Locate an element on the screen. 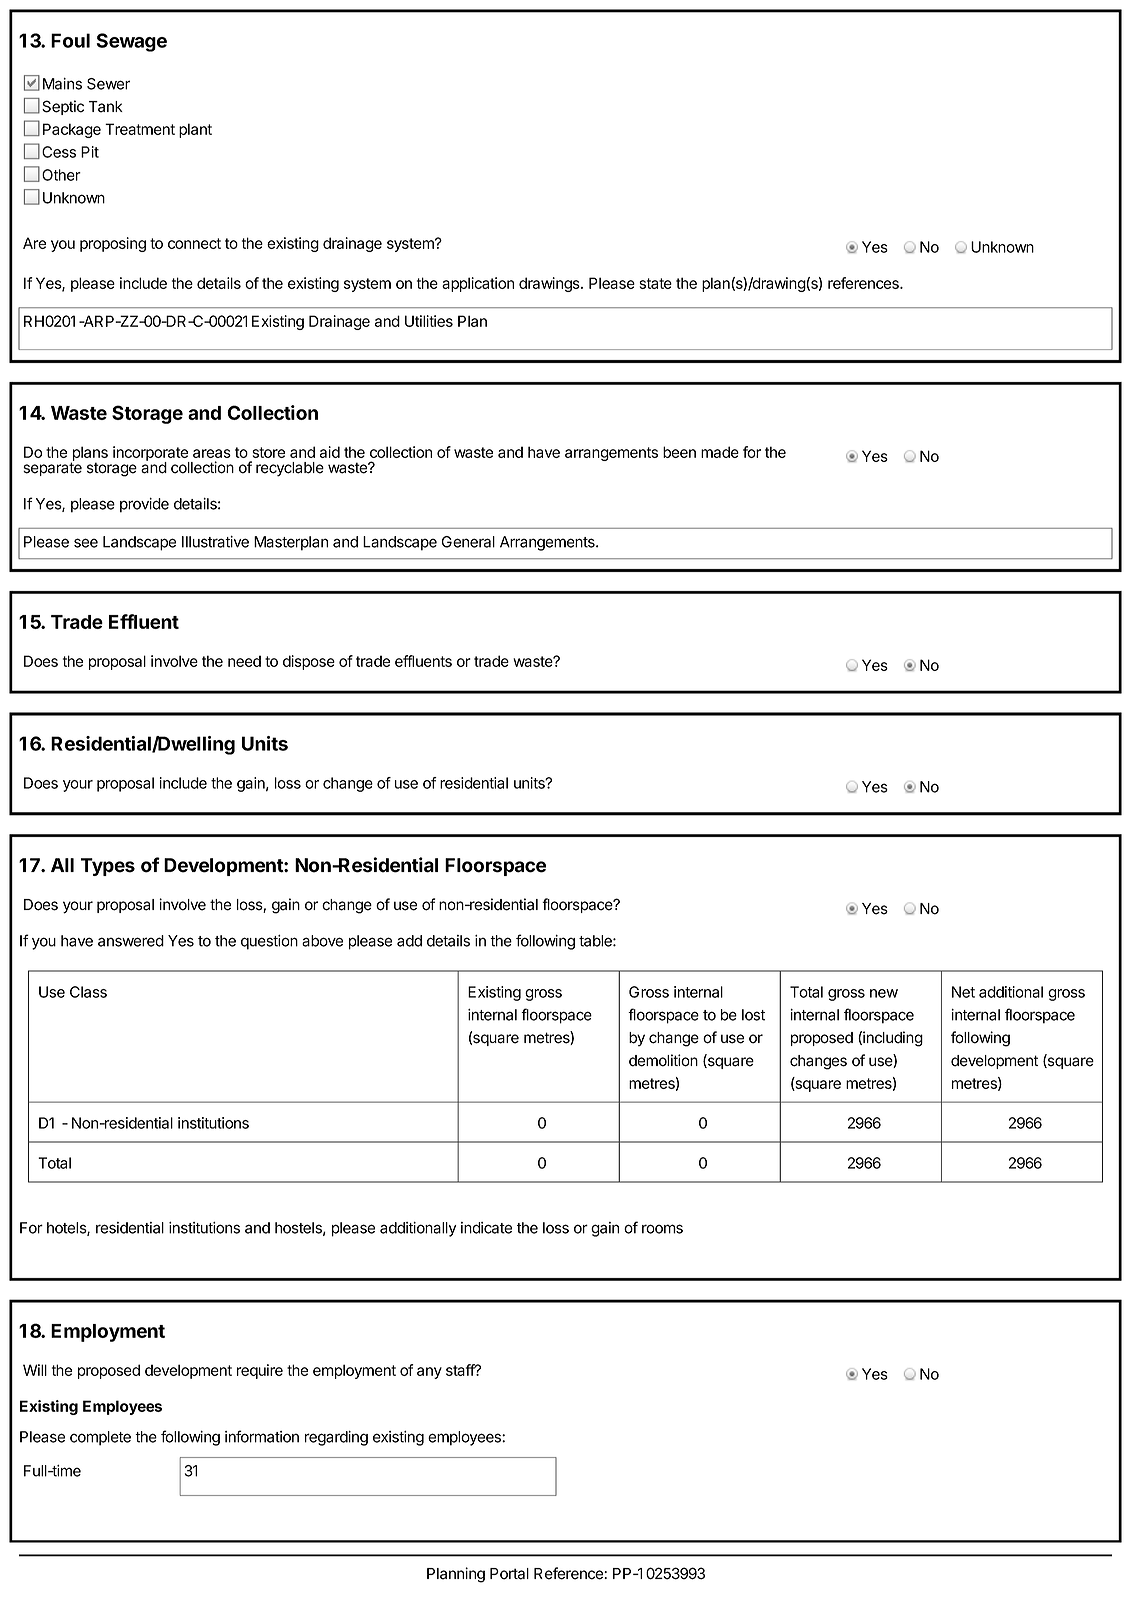 The height and width of the screenshot is (1600, 1131). Portal is located at coordinates (509, 1574).
